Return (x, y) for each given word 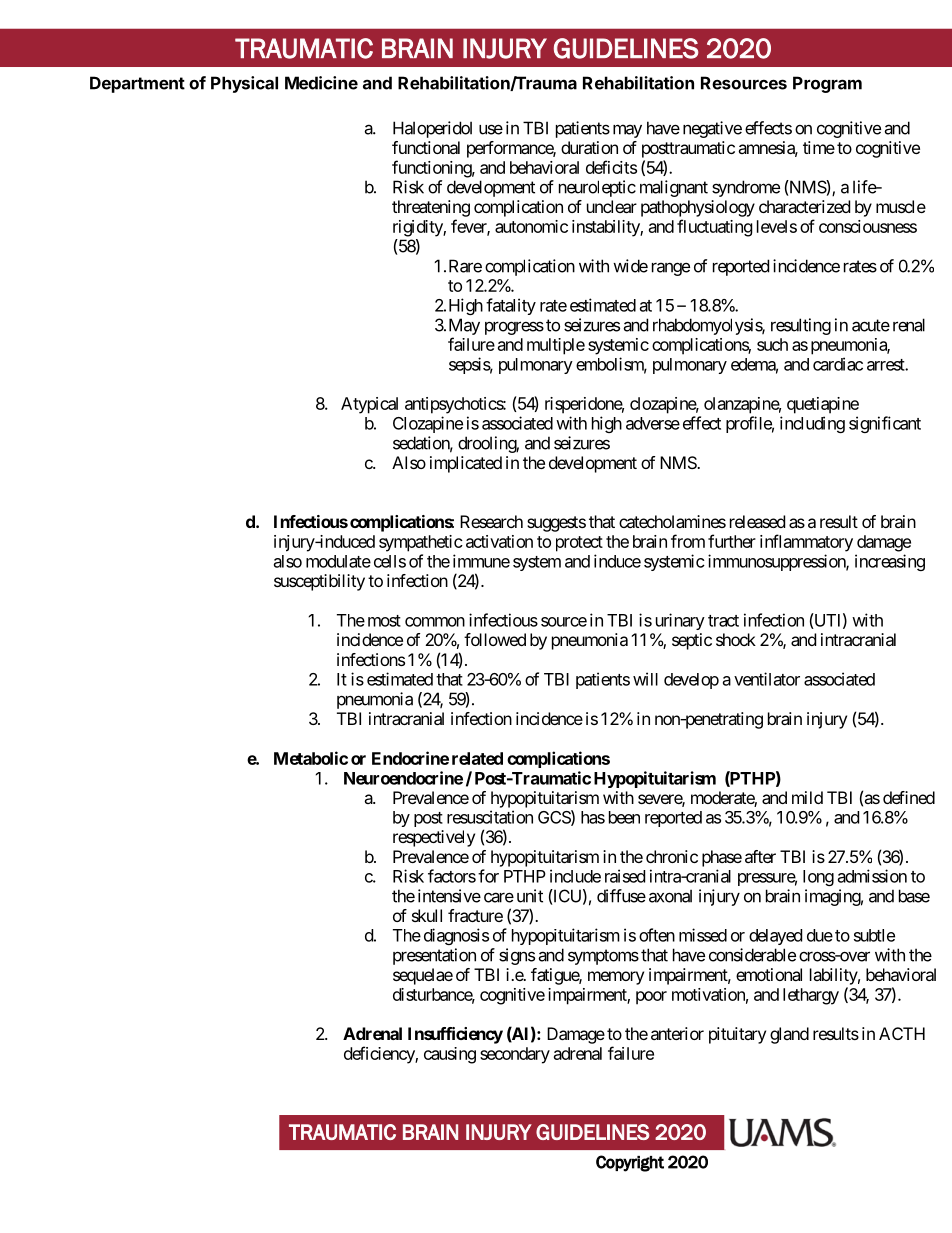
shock (736, 639)
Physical (244, 84)
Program (827, 84)
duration (589, 147)
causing (450, 1055)
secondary (515, 1055)
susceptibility (319, 582)
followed (495, 639)
